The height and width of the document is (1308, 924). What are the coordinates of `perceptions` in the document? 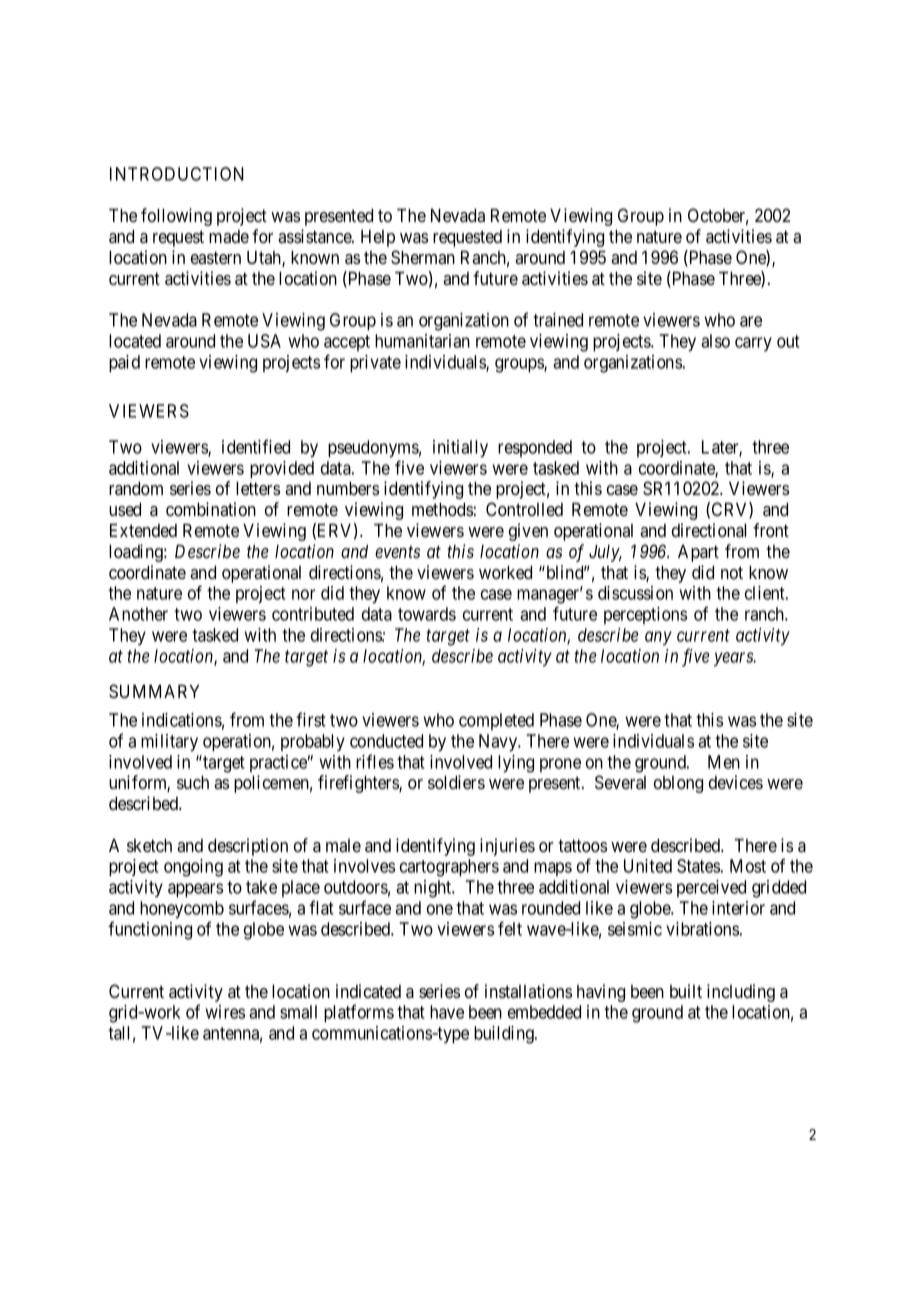 It's located at (645, 615).
